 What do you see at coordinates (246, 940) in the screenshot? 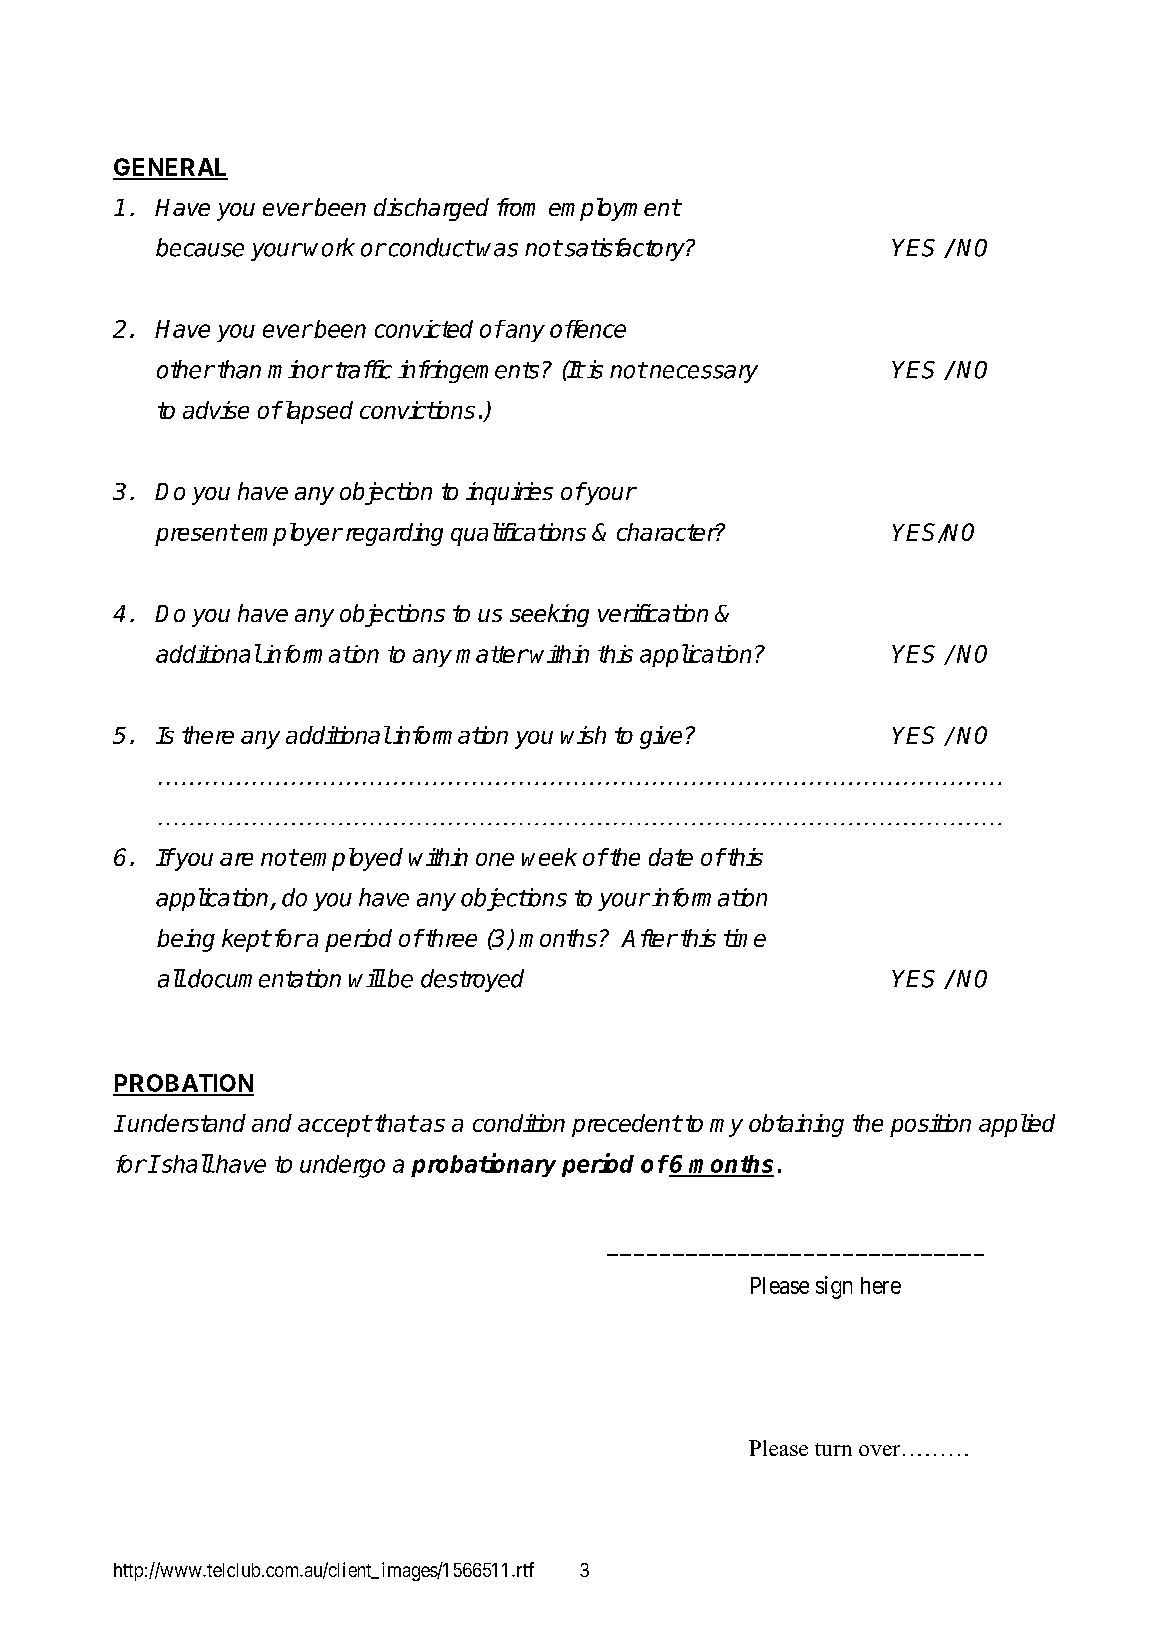
I see `kept` at bounding box center [246, 940].
